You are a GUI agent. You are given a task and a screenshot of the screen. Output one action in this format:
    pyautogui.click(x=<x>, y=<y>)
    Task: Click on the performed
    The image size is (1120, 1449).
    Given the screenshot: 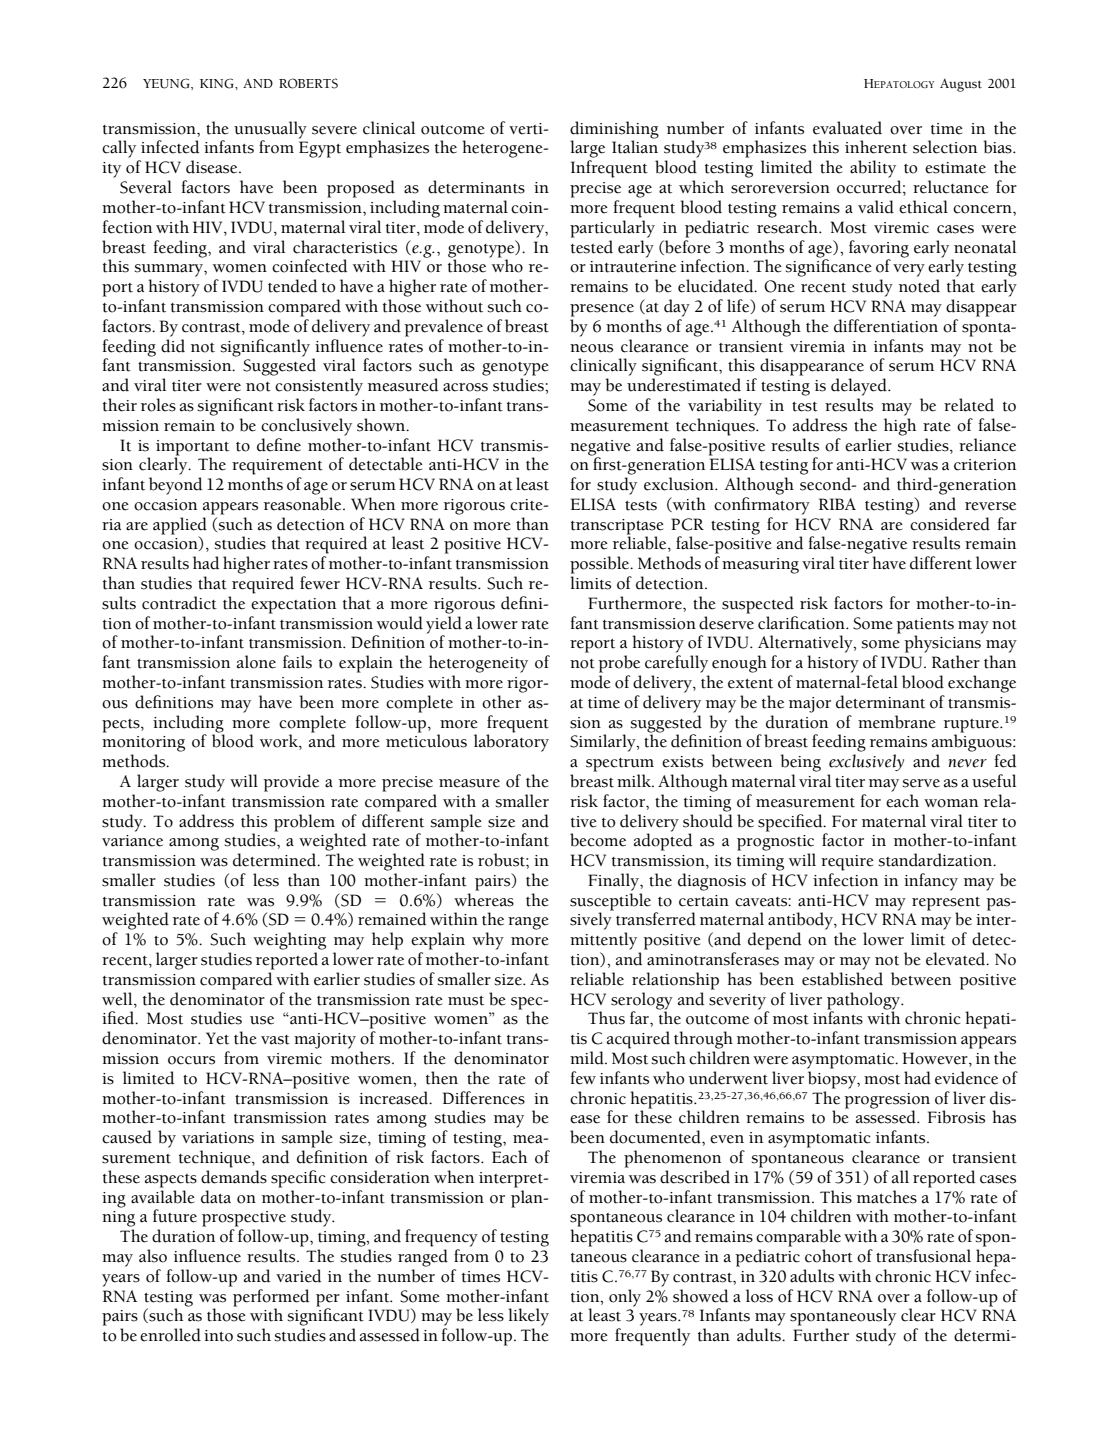 What is the action you would take?
    pyautogui.click(x=270, y=1296)
